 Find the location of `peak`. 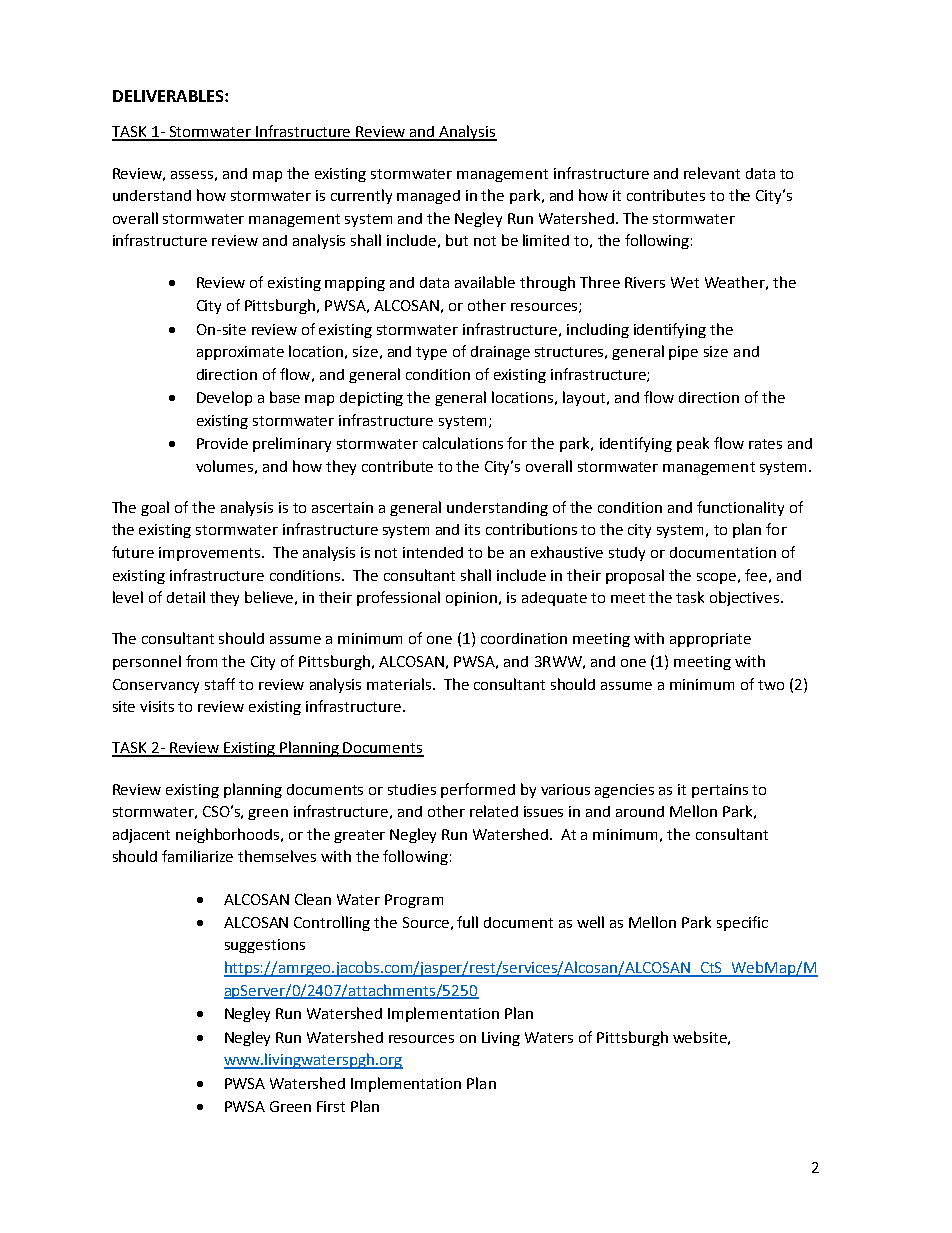

peak is located at coordinates (693, 444).
